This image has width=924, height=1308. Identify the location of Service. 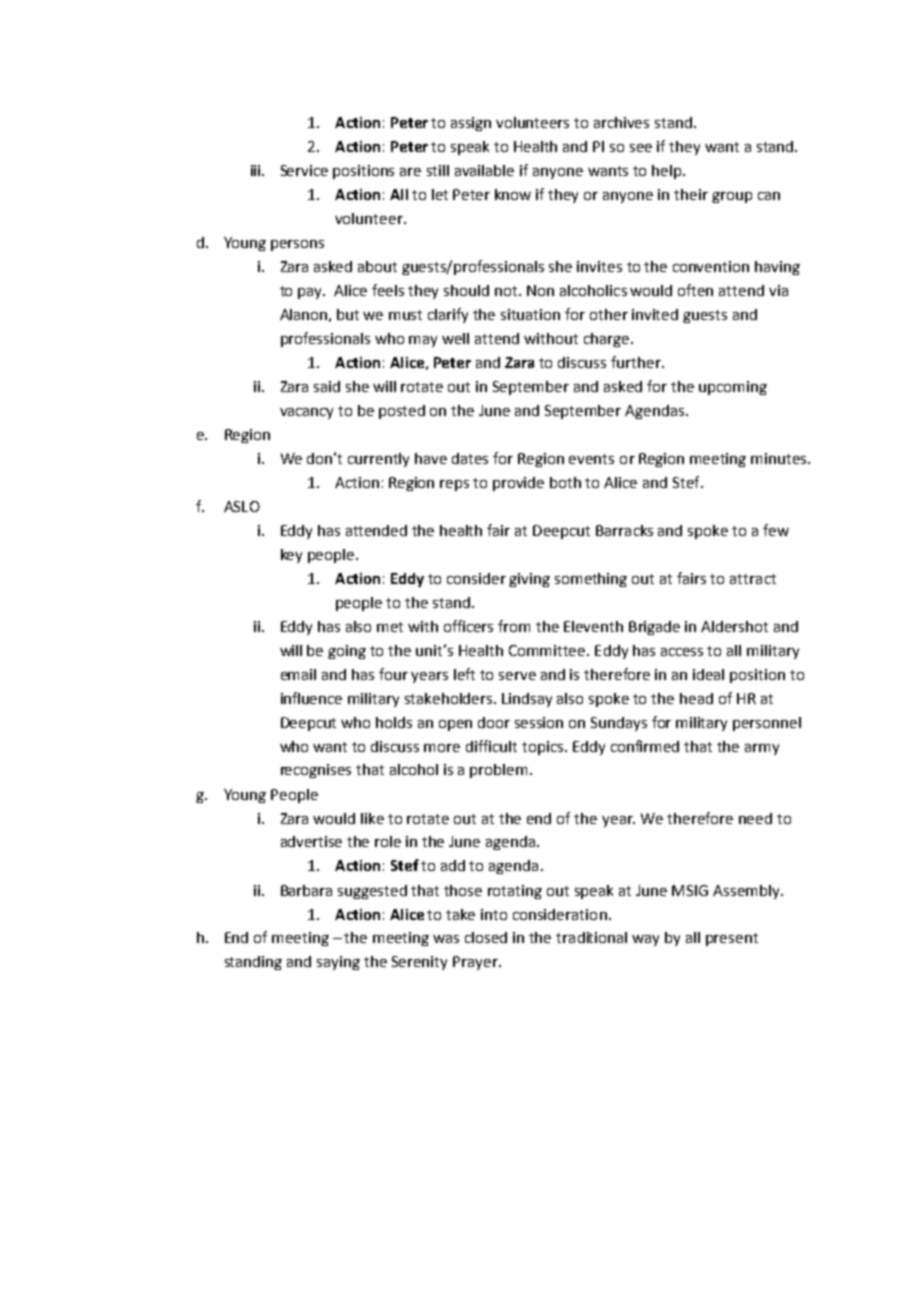
(304, 170).
